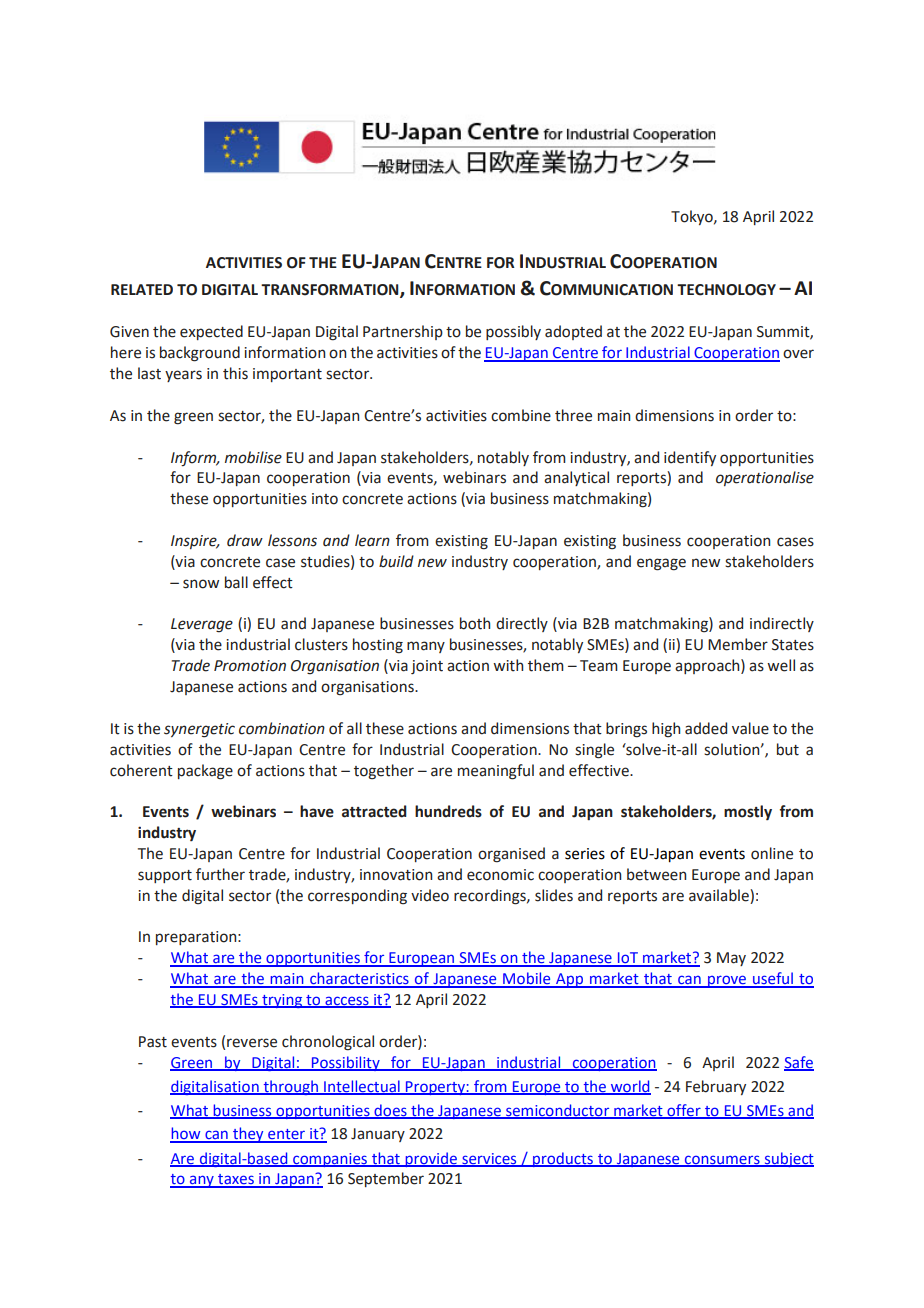 This screenshot has height=1308, width=924. I want to click on May, so click(731, 959).
